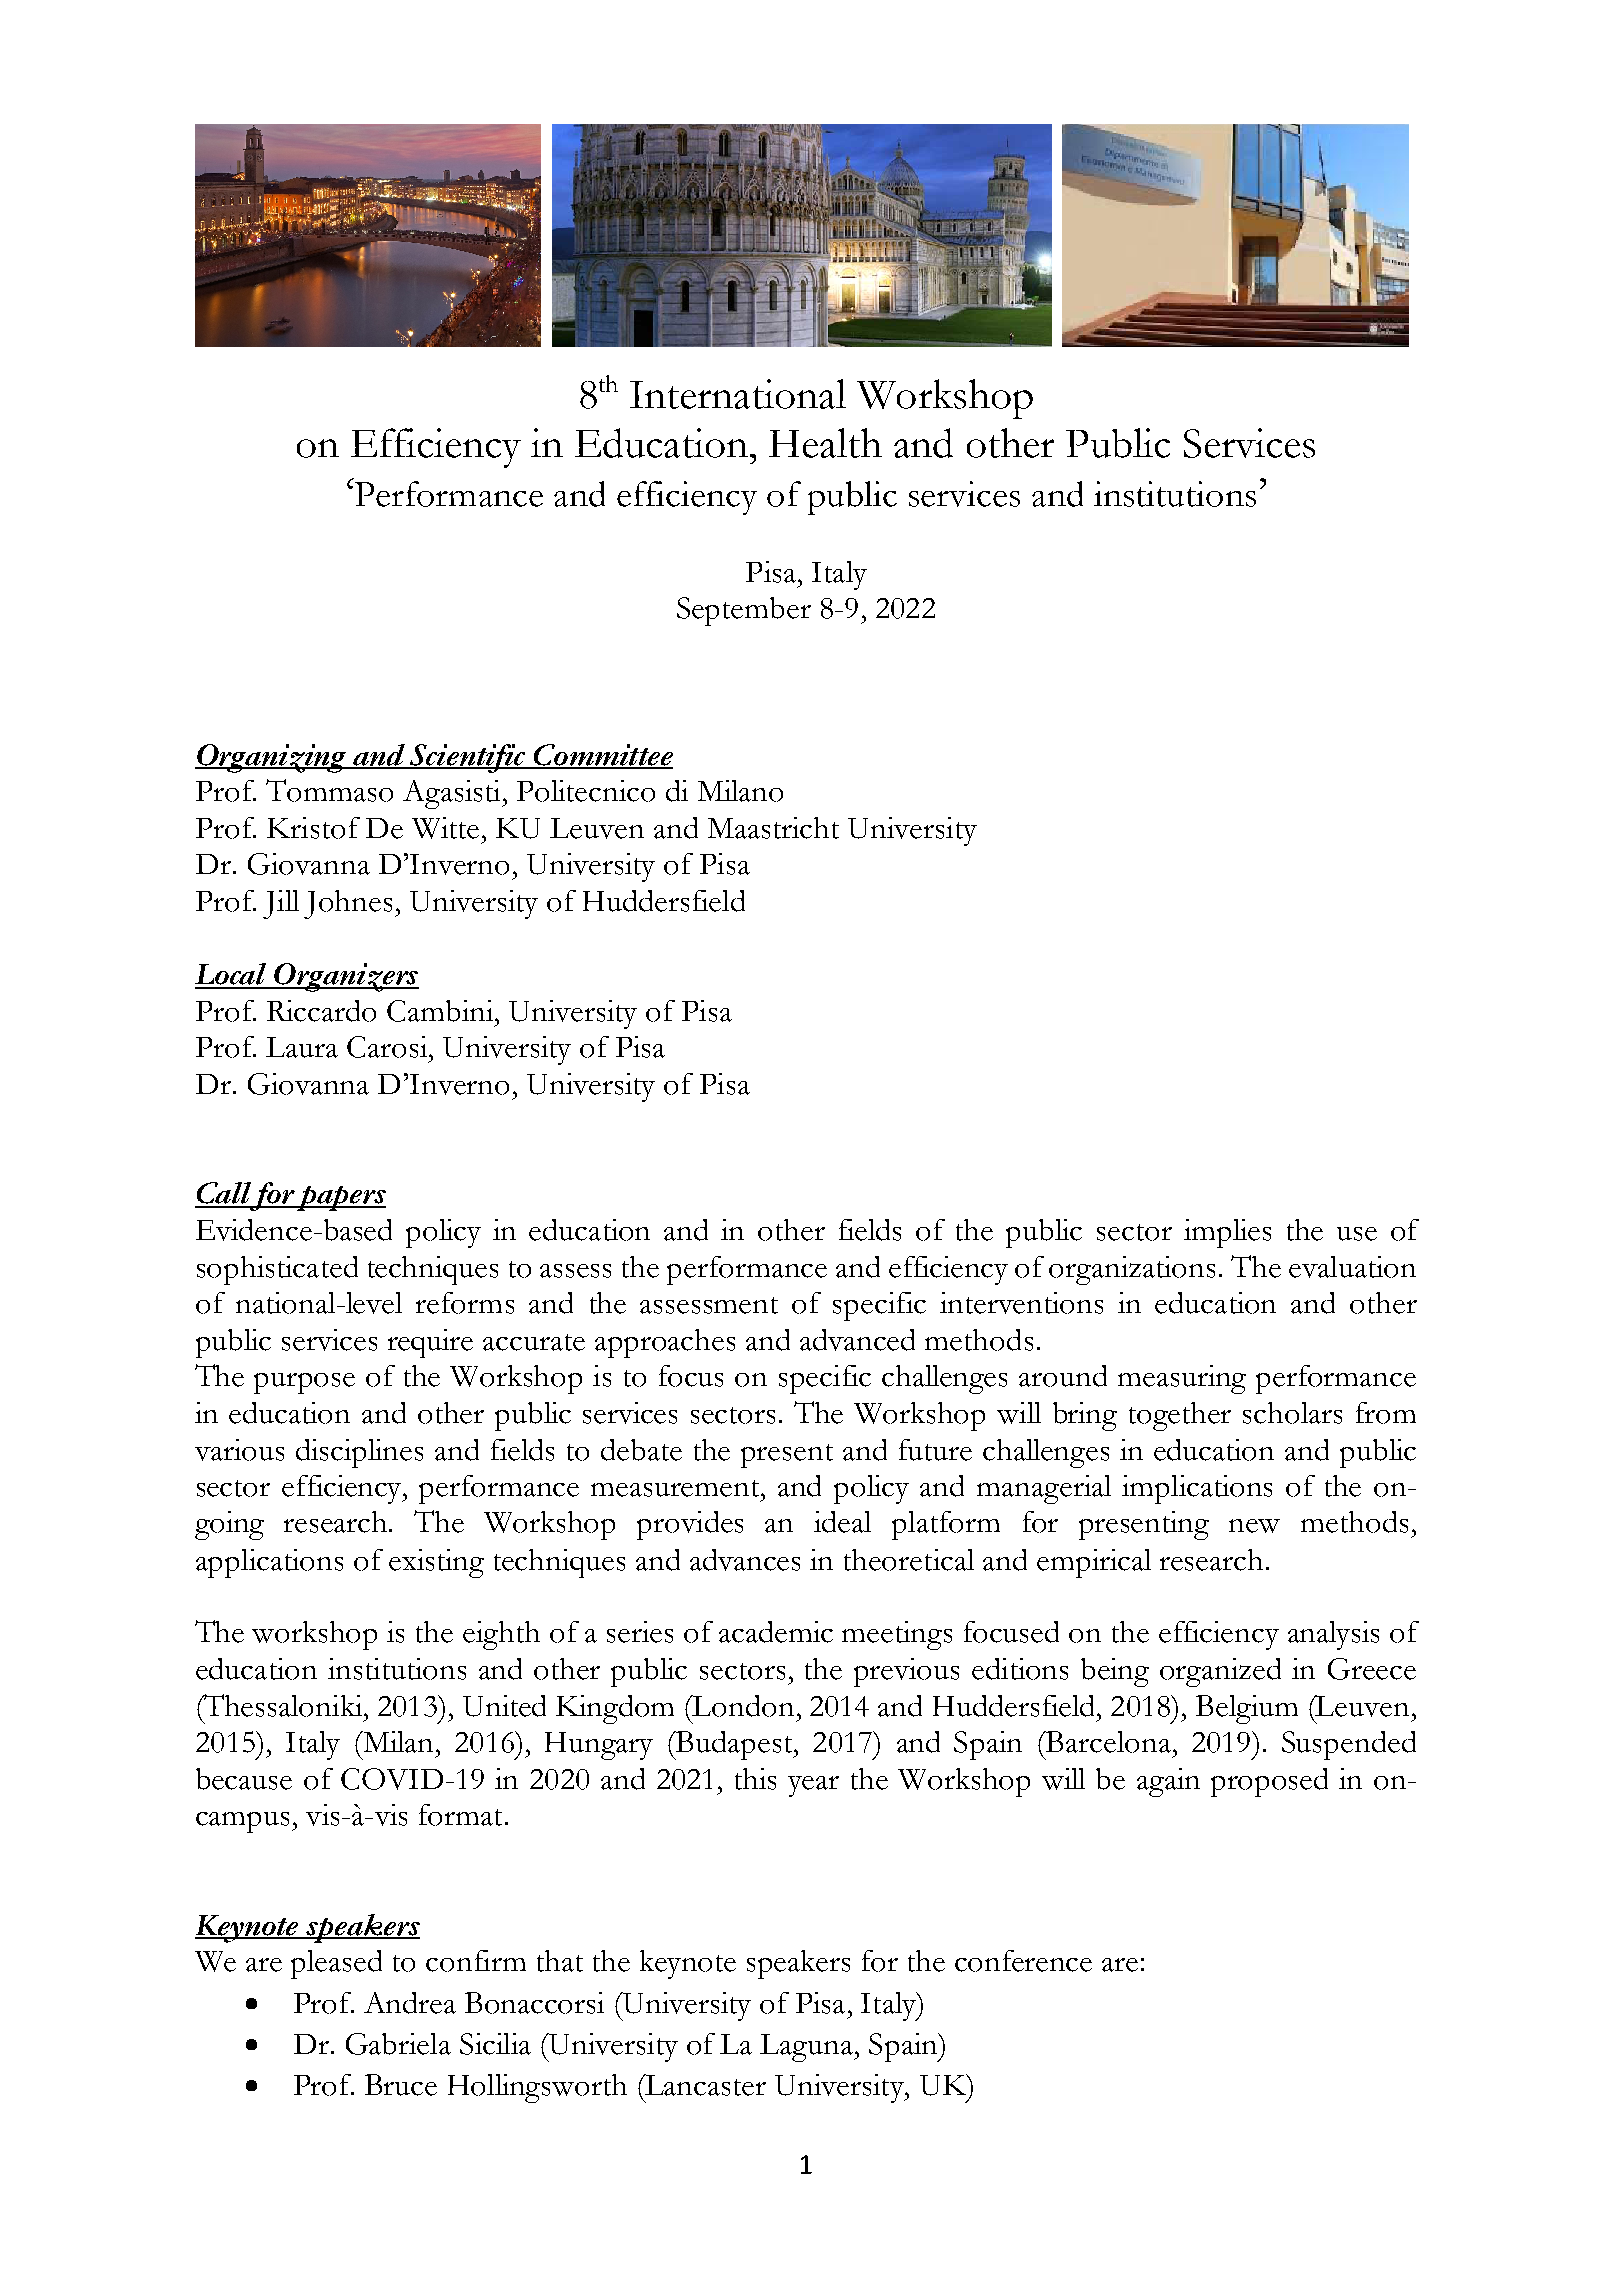 This page has height=2281, width=1612. What do you see at coordinates (825, 443) in the page?
I see `Health` at bounding box center [825, 443].
